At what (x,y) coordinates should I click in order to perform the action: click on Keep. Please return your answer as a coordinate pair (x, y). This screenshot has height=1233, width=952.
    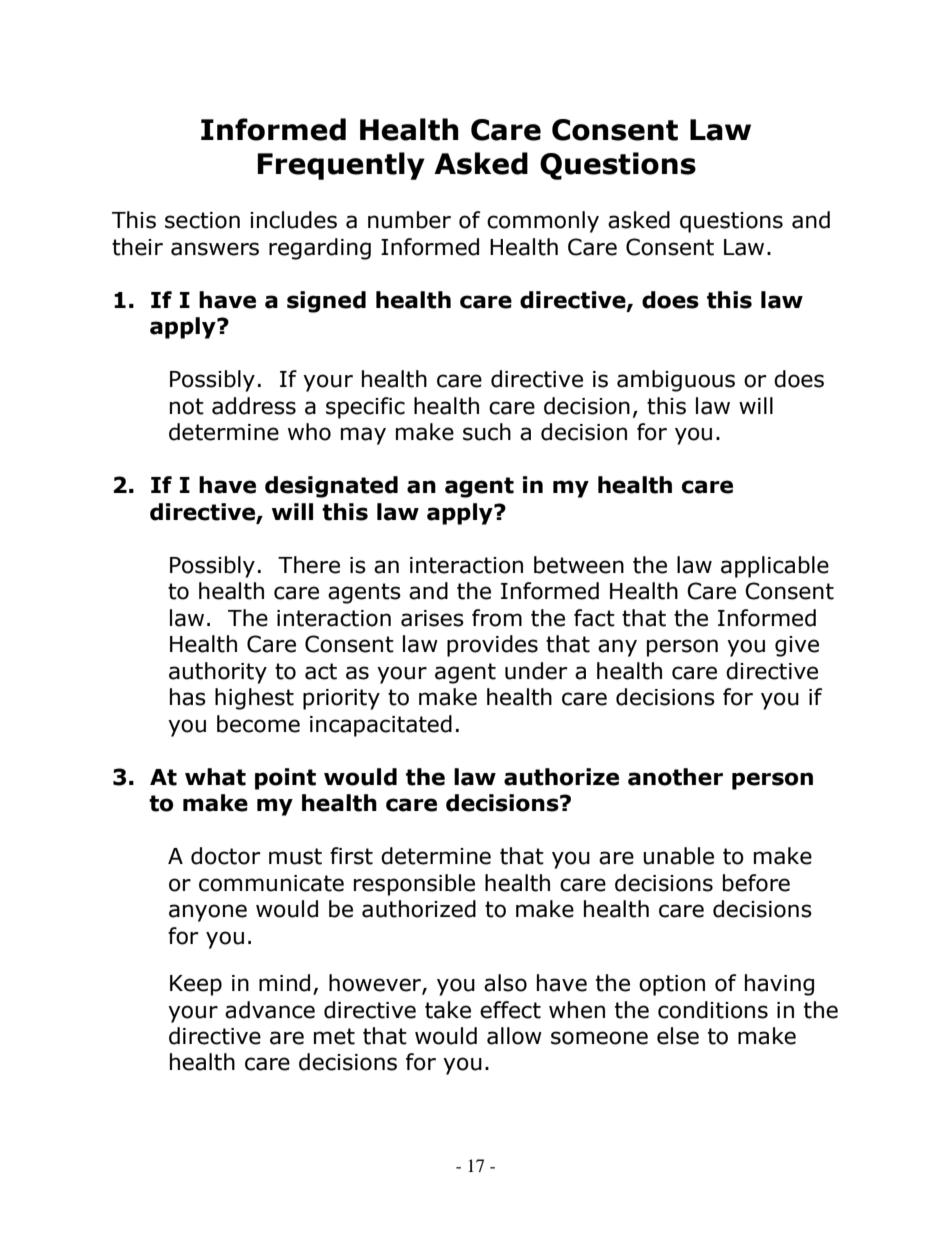
    Looking at the image, I should click on (196, 985).
